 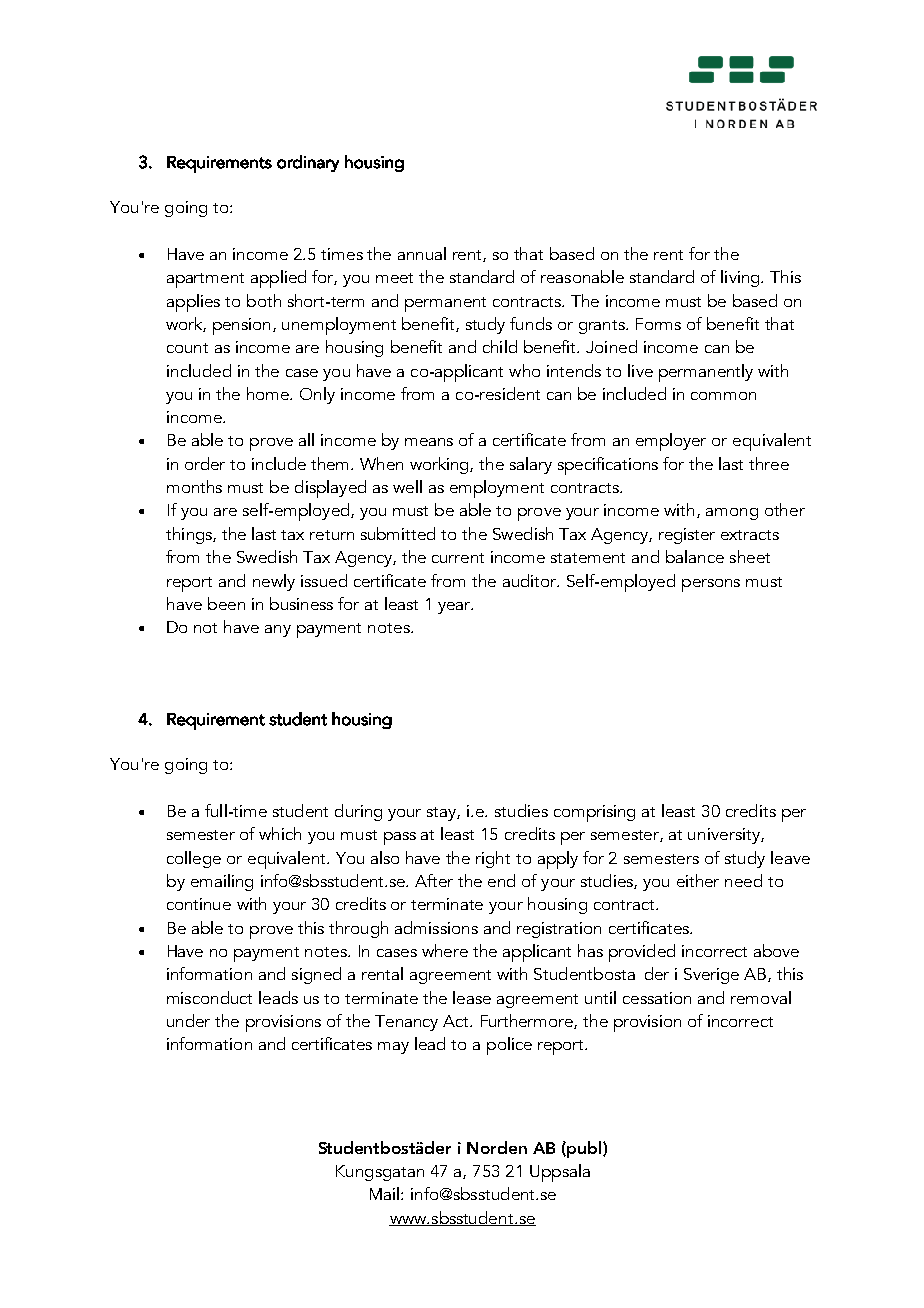 I want to click on annual, so click(x=422, y=253).
